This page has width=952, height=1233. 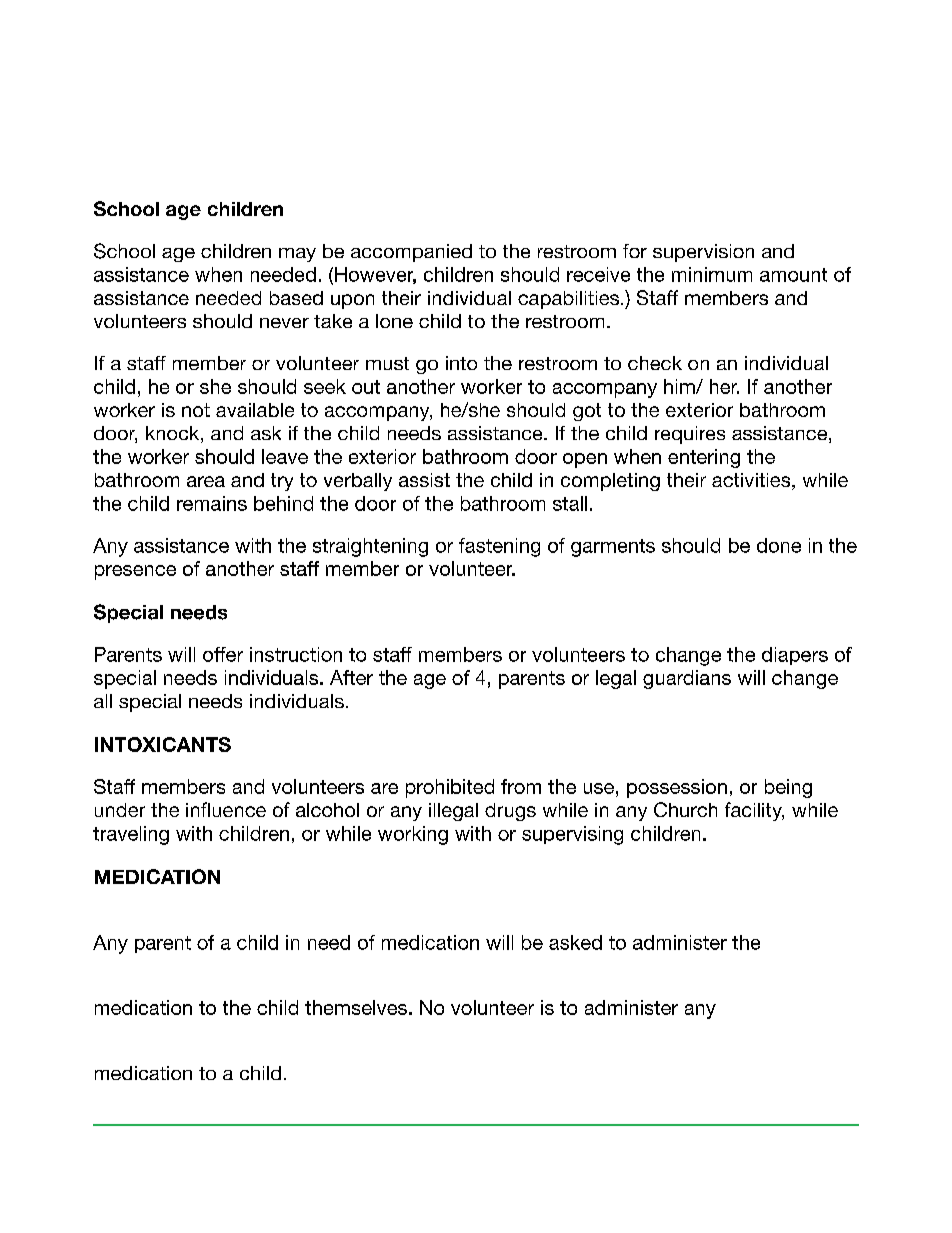 What do you see at coordinates (687, 679) in the page?
I see `guardians` at bounding box center [687, 679].
